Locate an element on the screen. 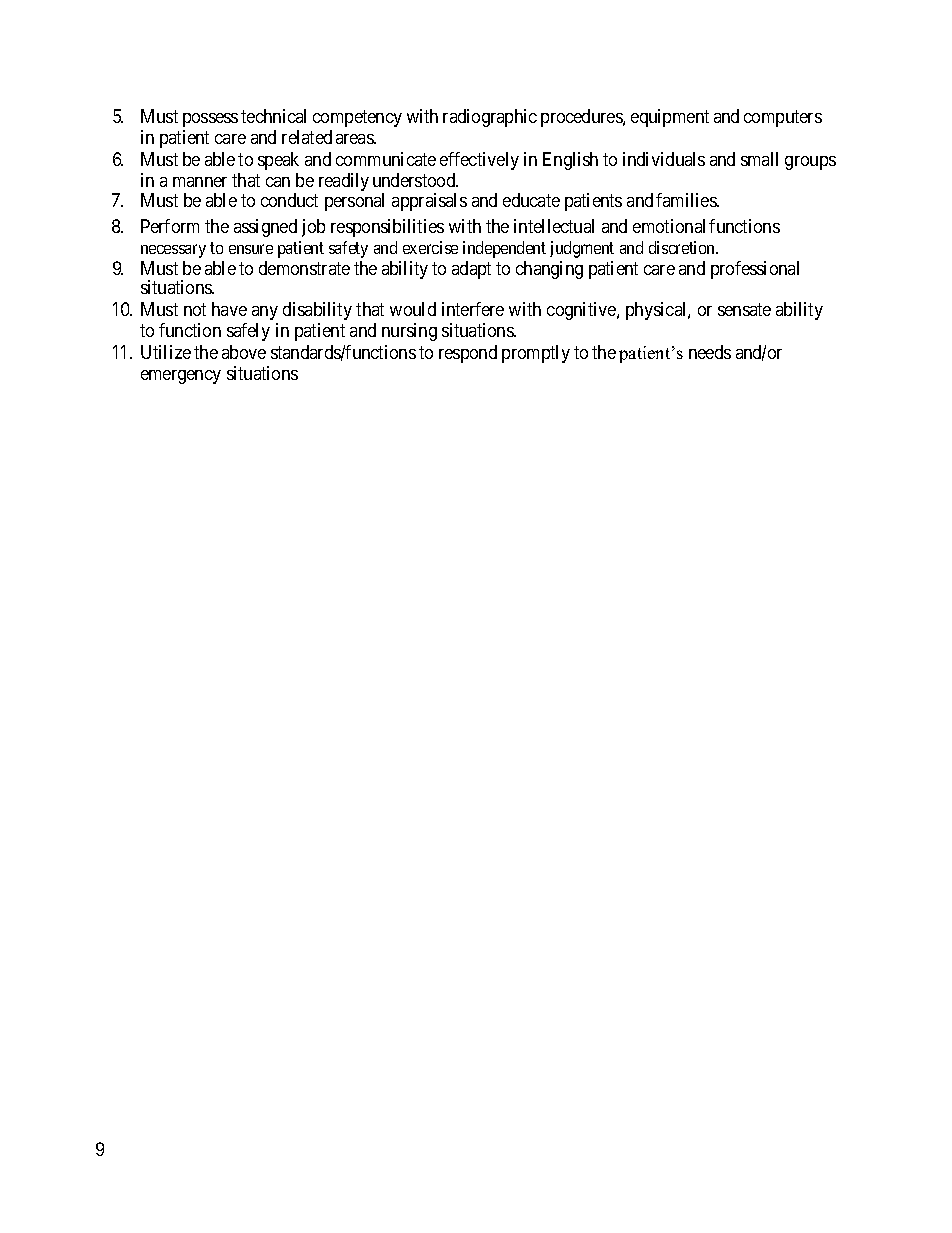  educate is located at coordinates (531, 200).
